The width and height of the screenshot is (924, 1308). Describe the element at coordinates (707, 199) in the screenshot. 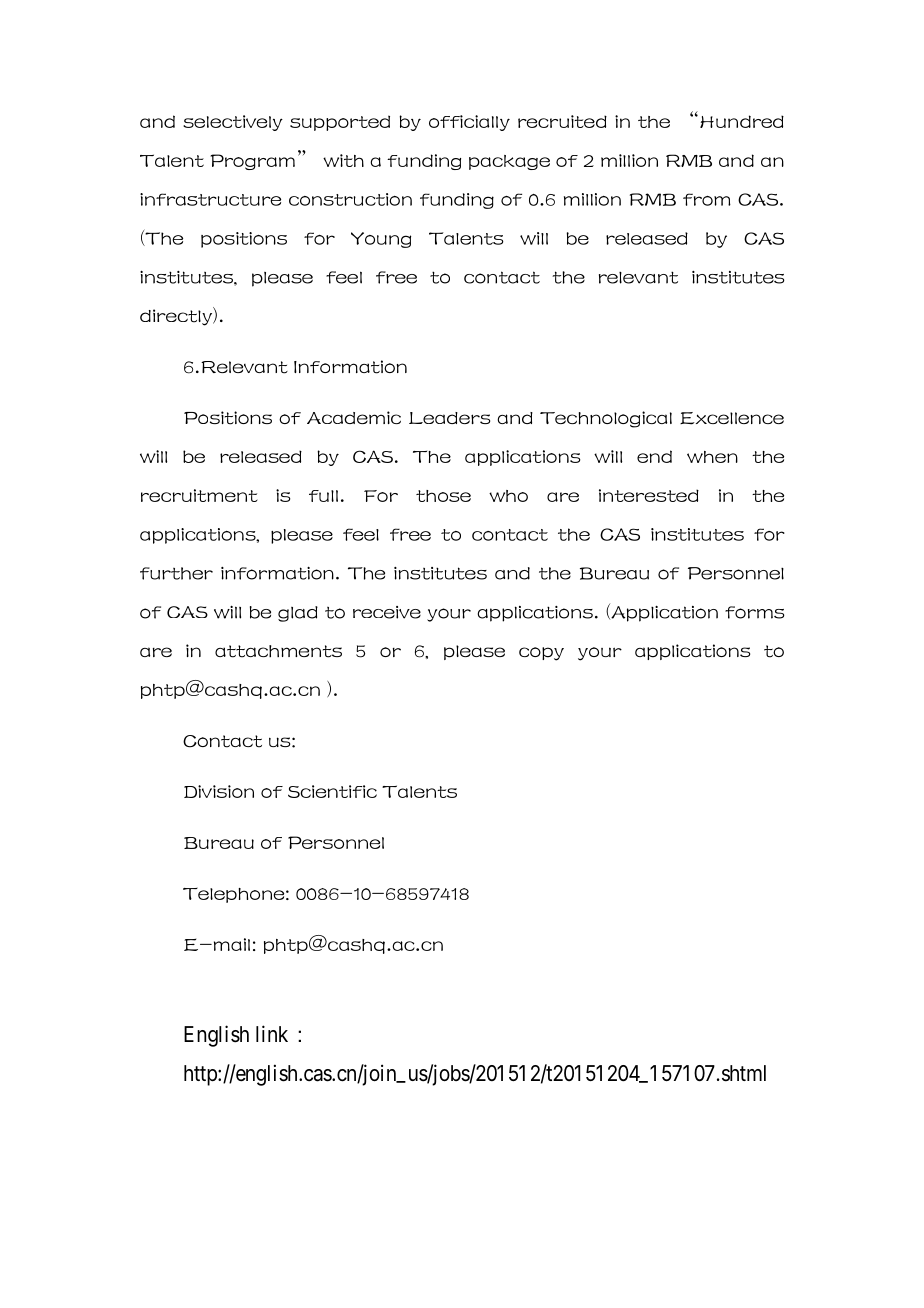

I see `from` at that location.
